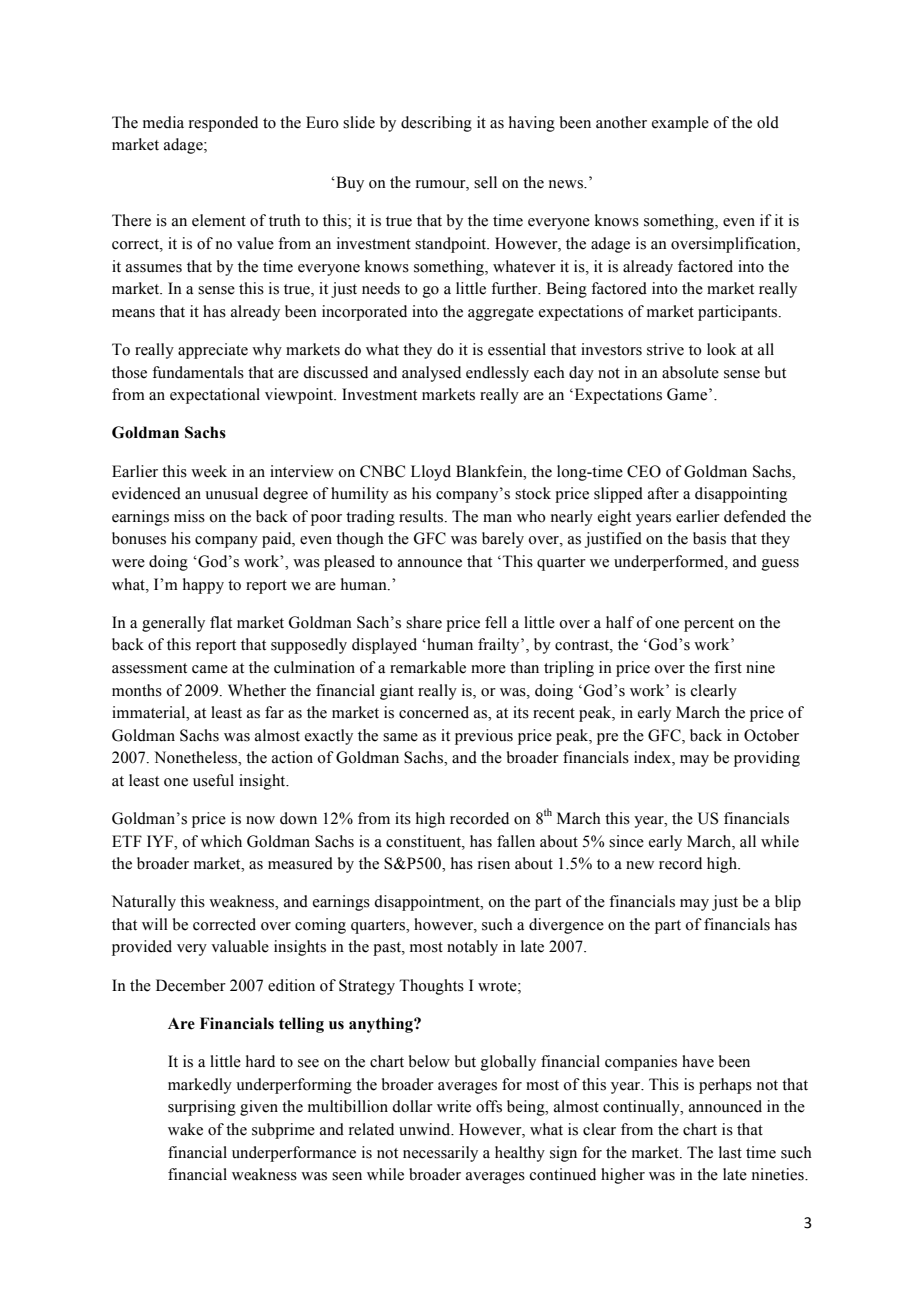 The width and height of the page is (924, 1308). I want to click on appreciate, so click(213, 351).
